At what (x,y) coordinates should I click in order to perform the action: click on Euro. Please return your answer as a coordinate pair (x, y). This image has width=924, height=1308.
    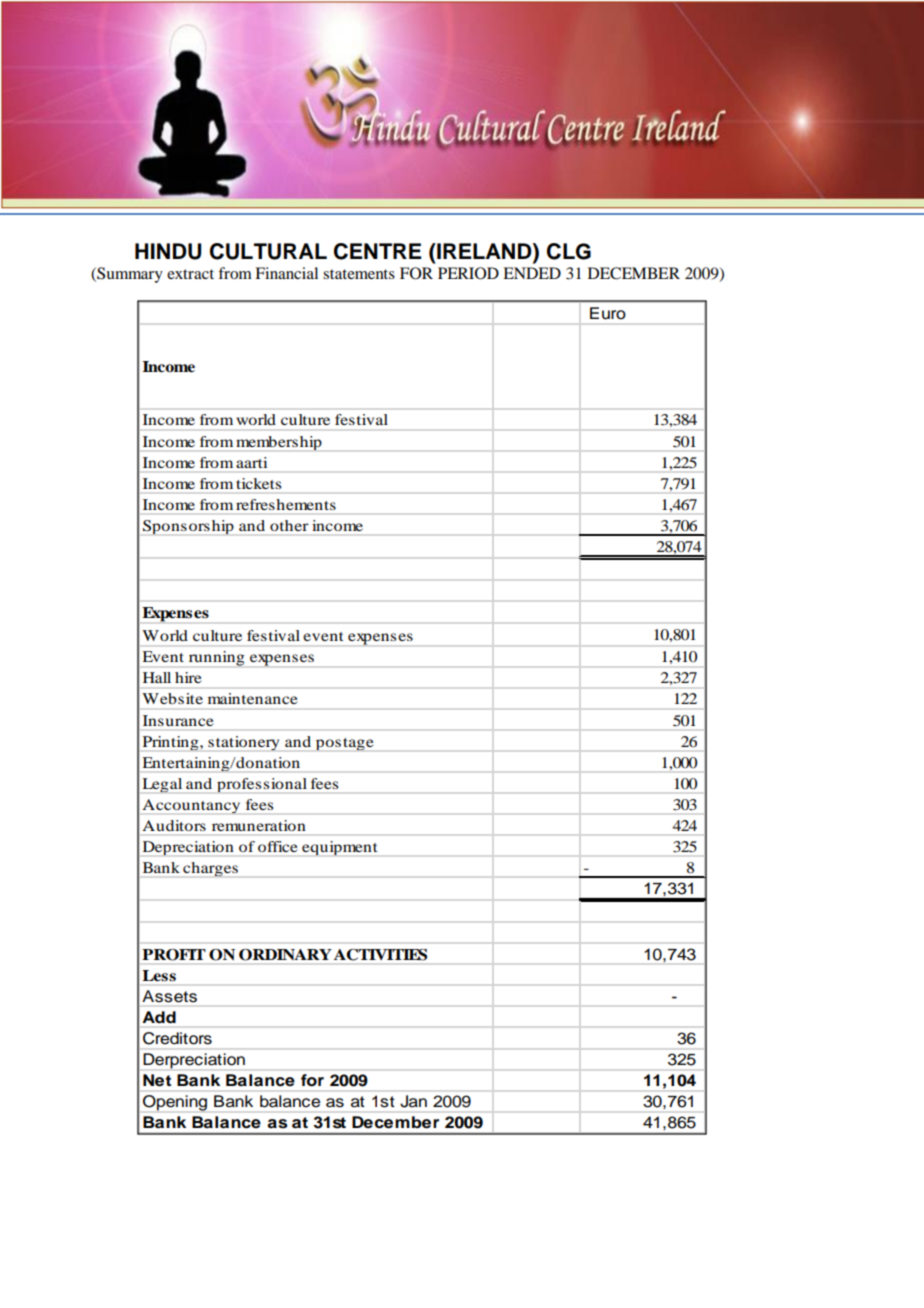
    Looking at the image, I should click on (608, 313).
